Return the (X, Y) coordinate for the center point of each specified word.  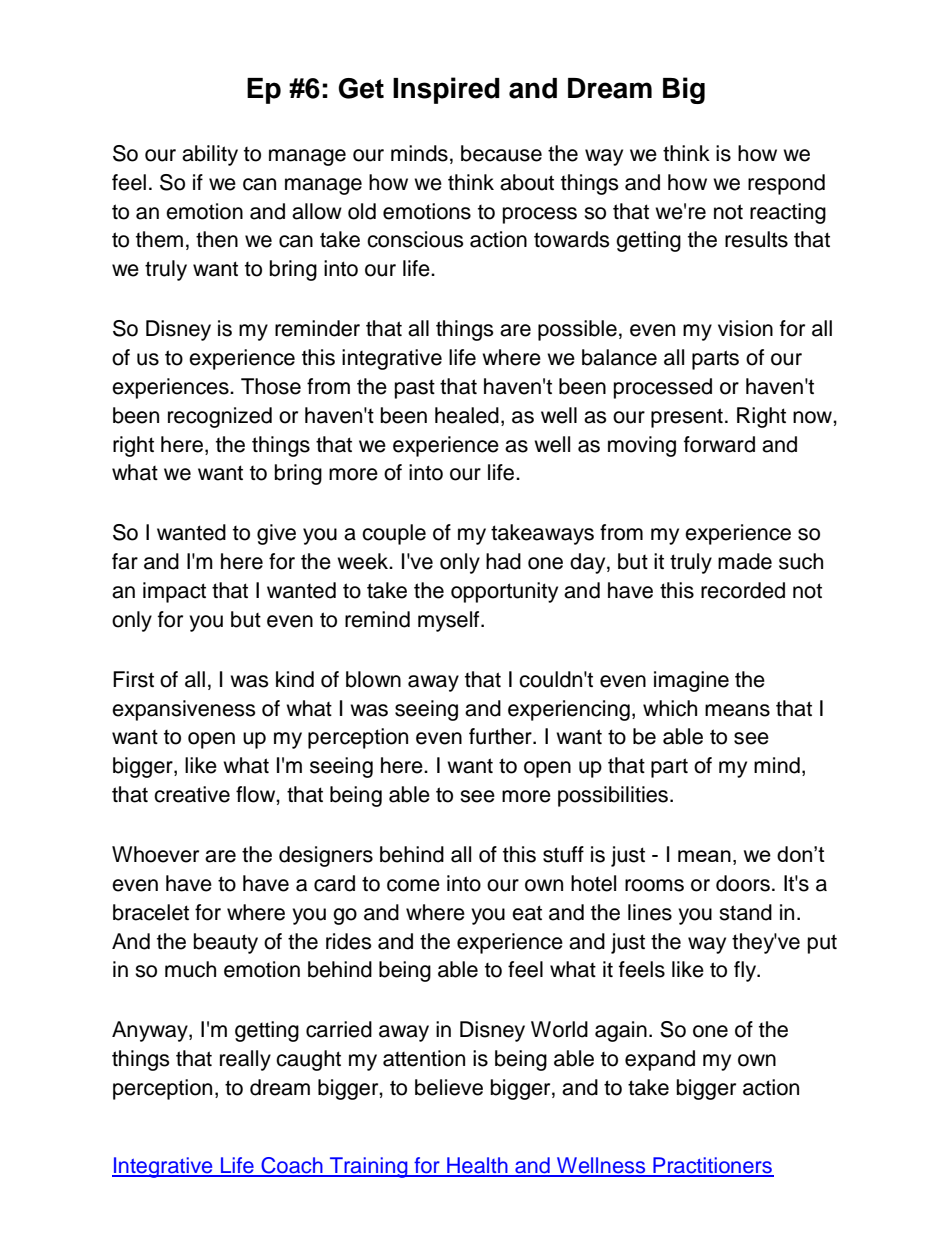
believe (449, 1087)
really (245, 1060)
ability (210, 155)
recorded (743, 590)
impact (174, 592)
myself (450, 621)
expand (660, 1060)
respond (786, 184)
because (501, 153)
